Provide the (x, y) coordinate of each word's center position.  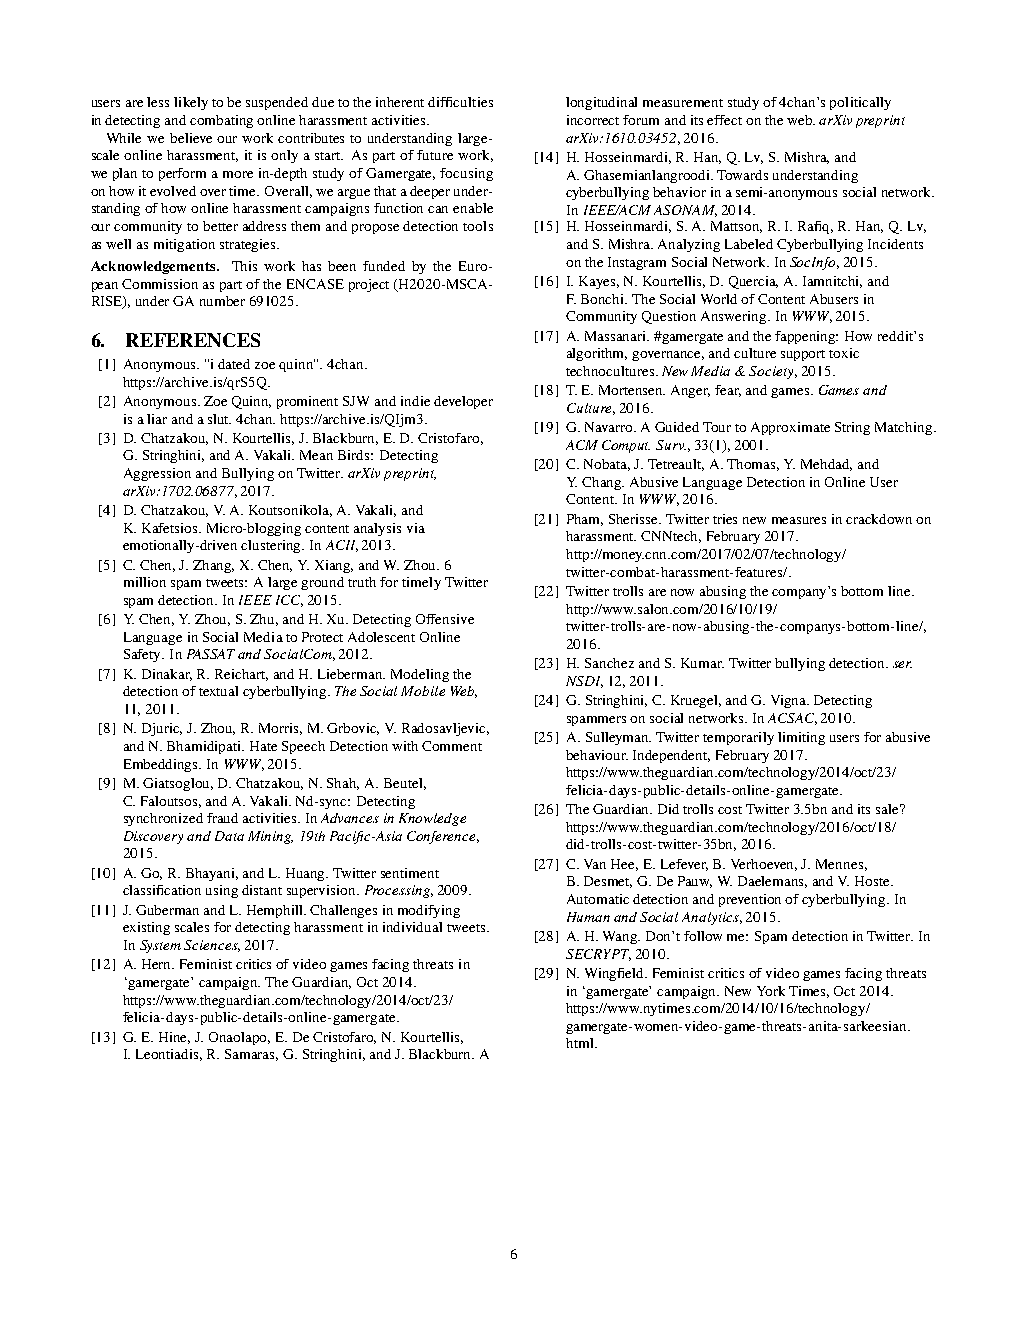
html (581, 1043)
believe (191, 138)
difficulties (460, 102)
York (771, 991)
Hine (174, 1038)
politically (860, 103)
